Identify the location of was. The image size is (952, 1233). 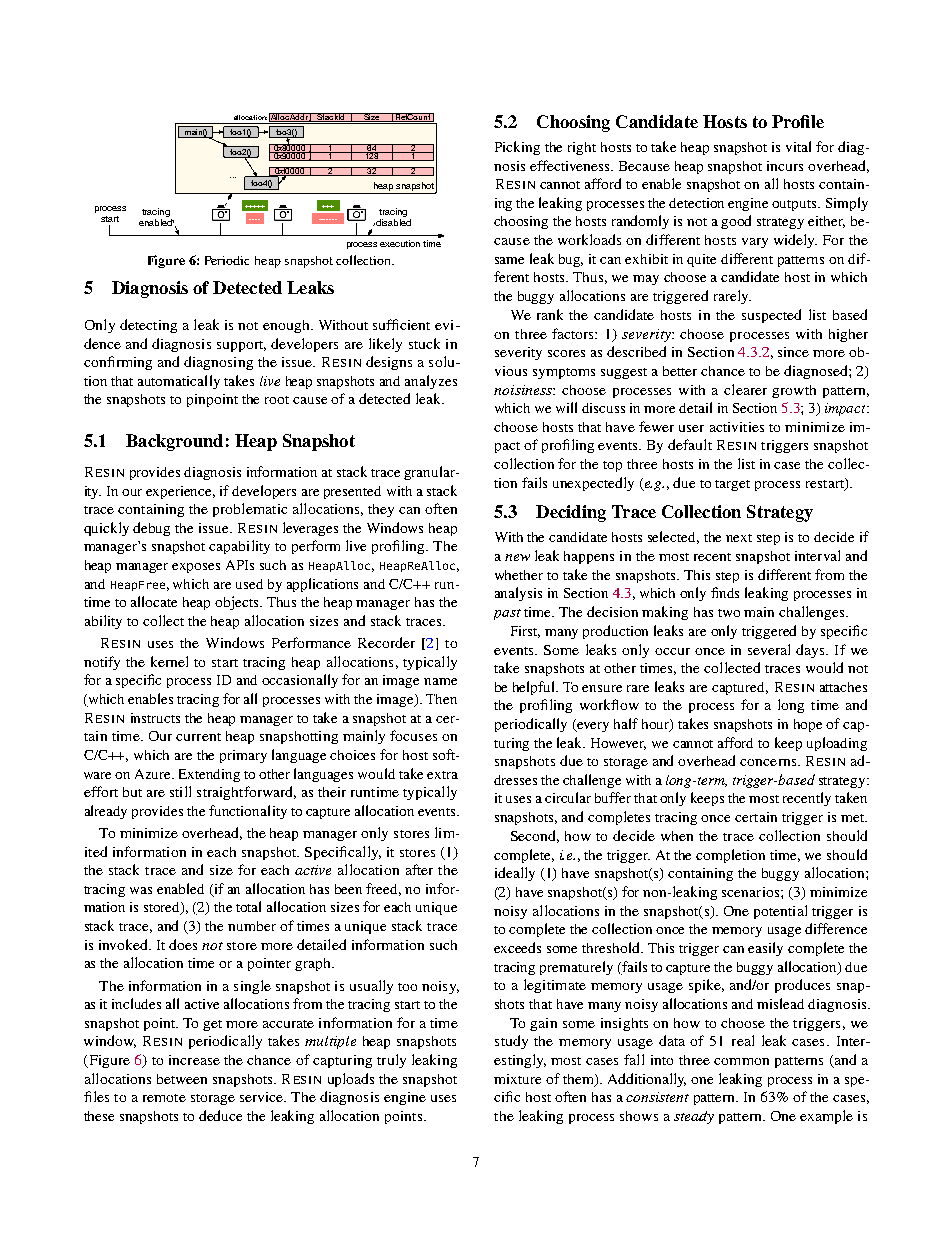
(141, 890).
